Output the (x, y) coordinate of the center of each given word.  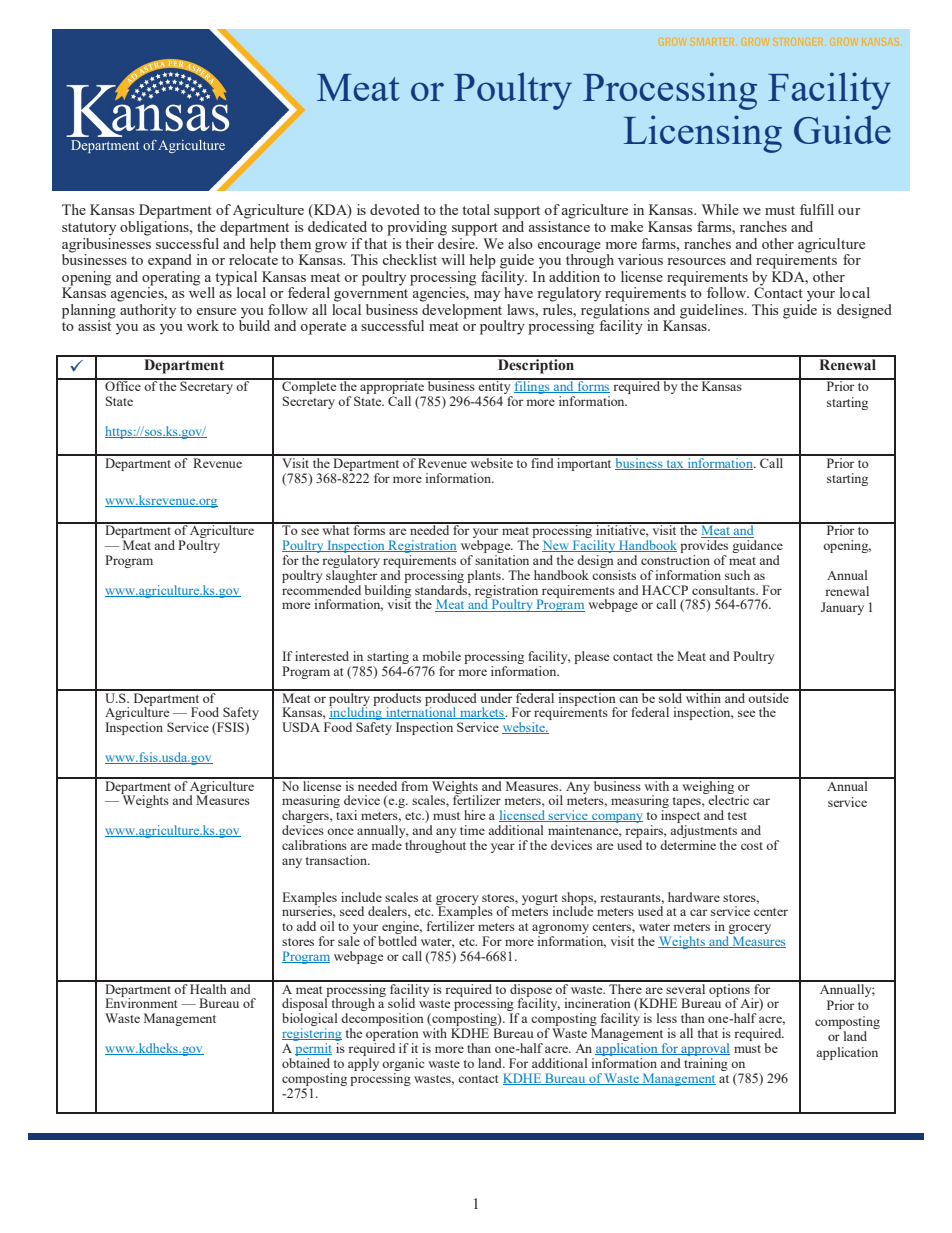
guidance (757, 546)
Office (123, 385)
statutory (89, 229)
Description (536, 365)
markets (482, 713)
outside (769, 696)
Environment (141, 1002)
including (356, 714)
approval (704, 1049)
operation (392, 1036)
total (476, 209)
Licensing (703, 134)
